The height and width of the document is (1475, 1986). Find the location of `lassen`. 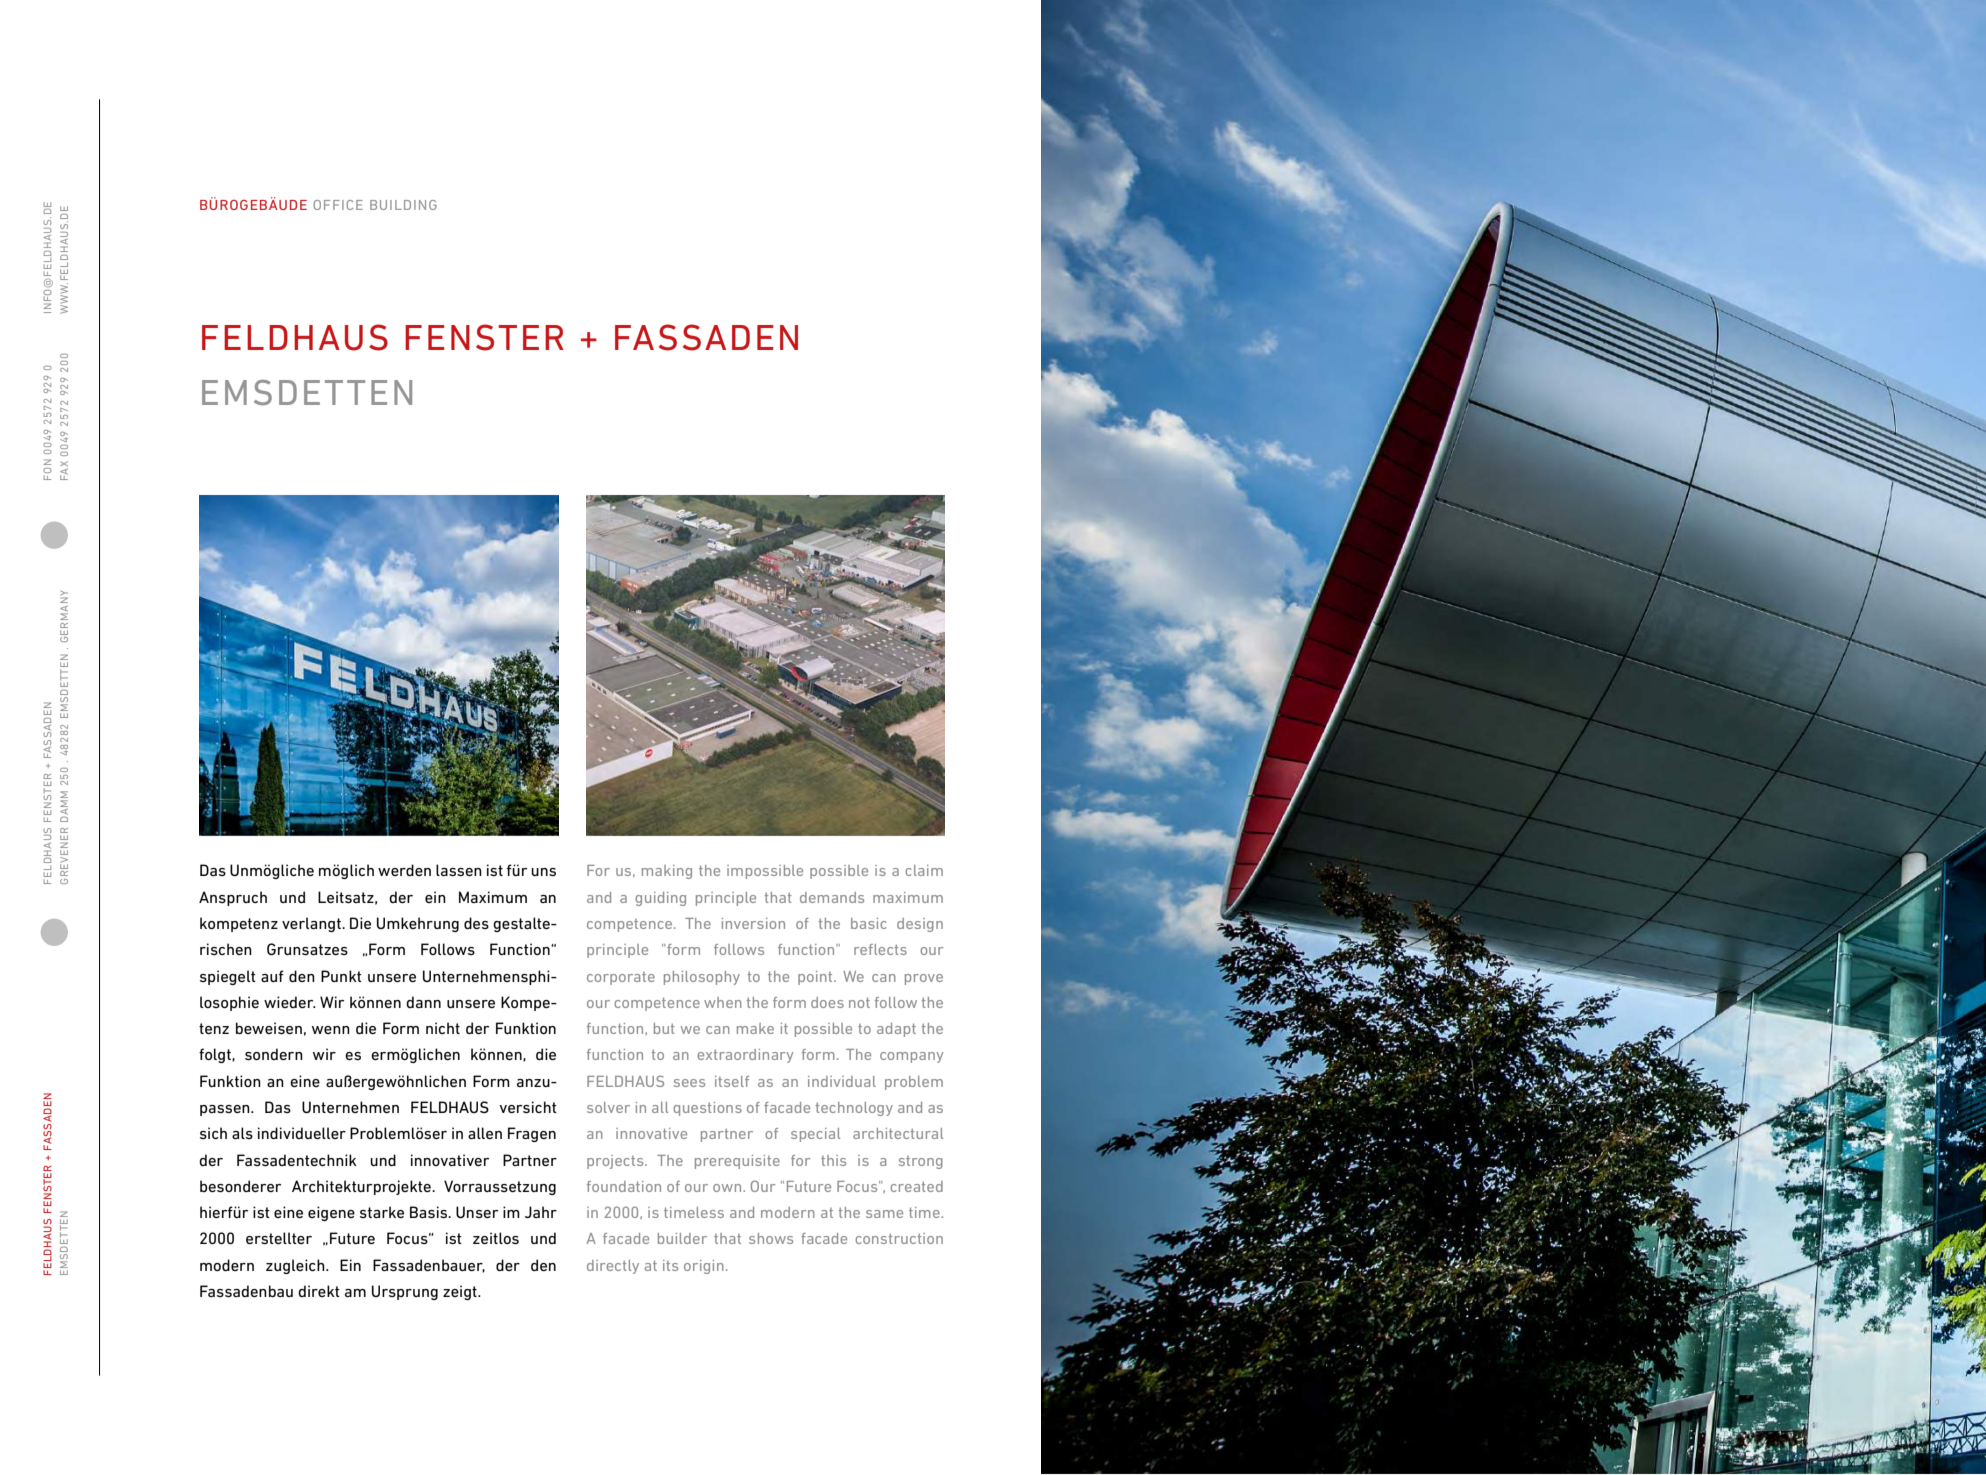

lassen is located at coordinates (459, 870).
